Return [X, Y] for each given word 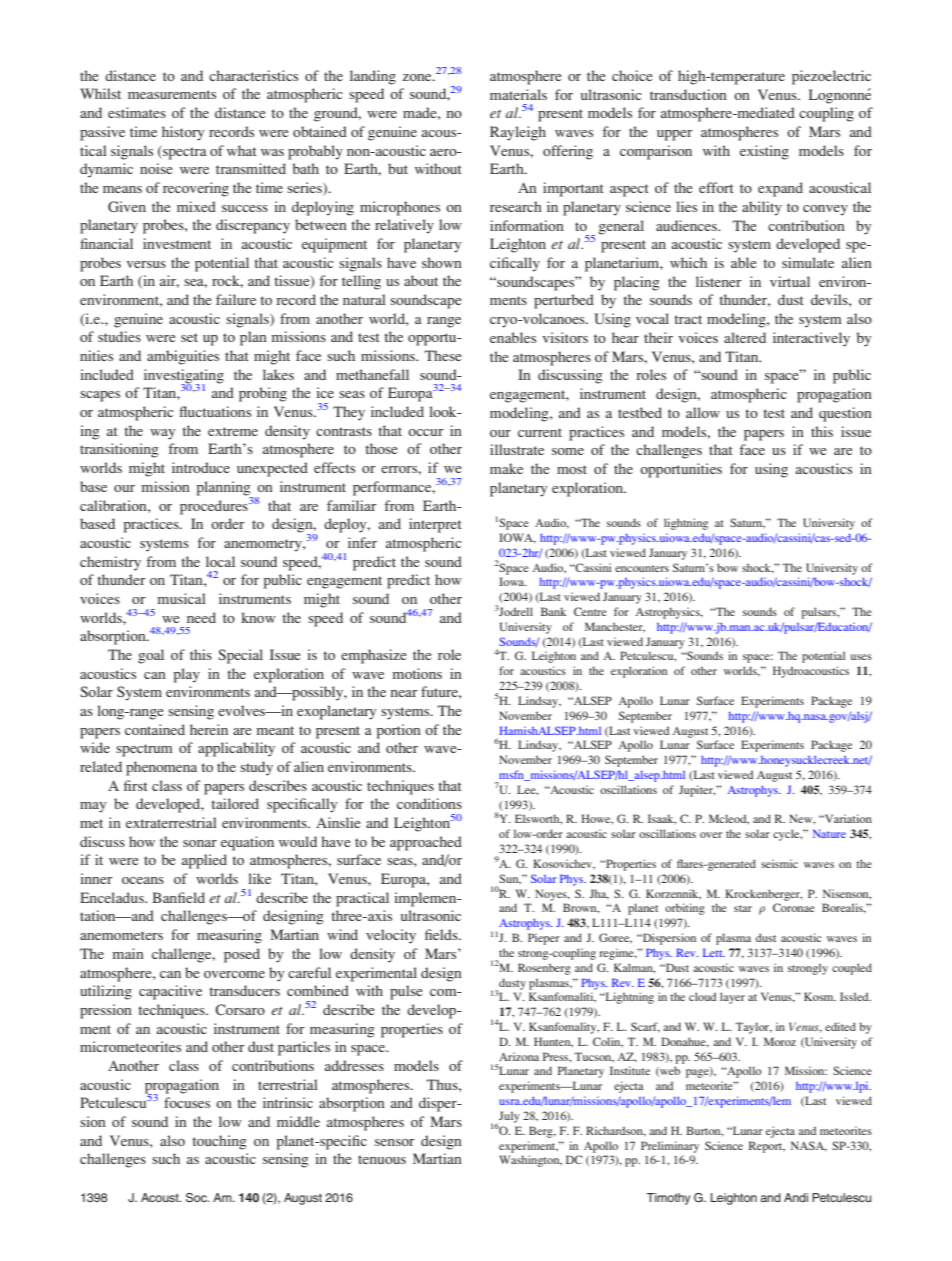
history [183, 133]
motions [417, 673]
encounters [642, 568]
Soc [197, 1198]
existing [764, 152]
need [201, 617]
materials [518, 94]
